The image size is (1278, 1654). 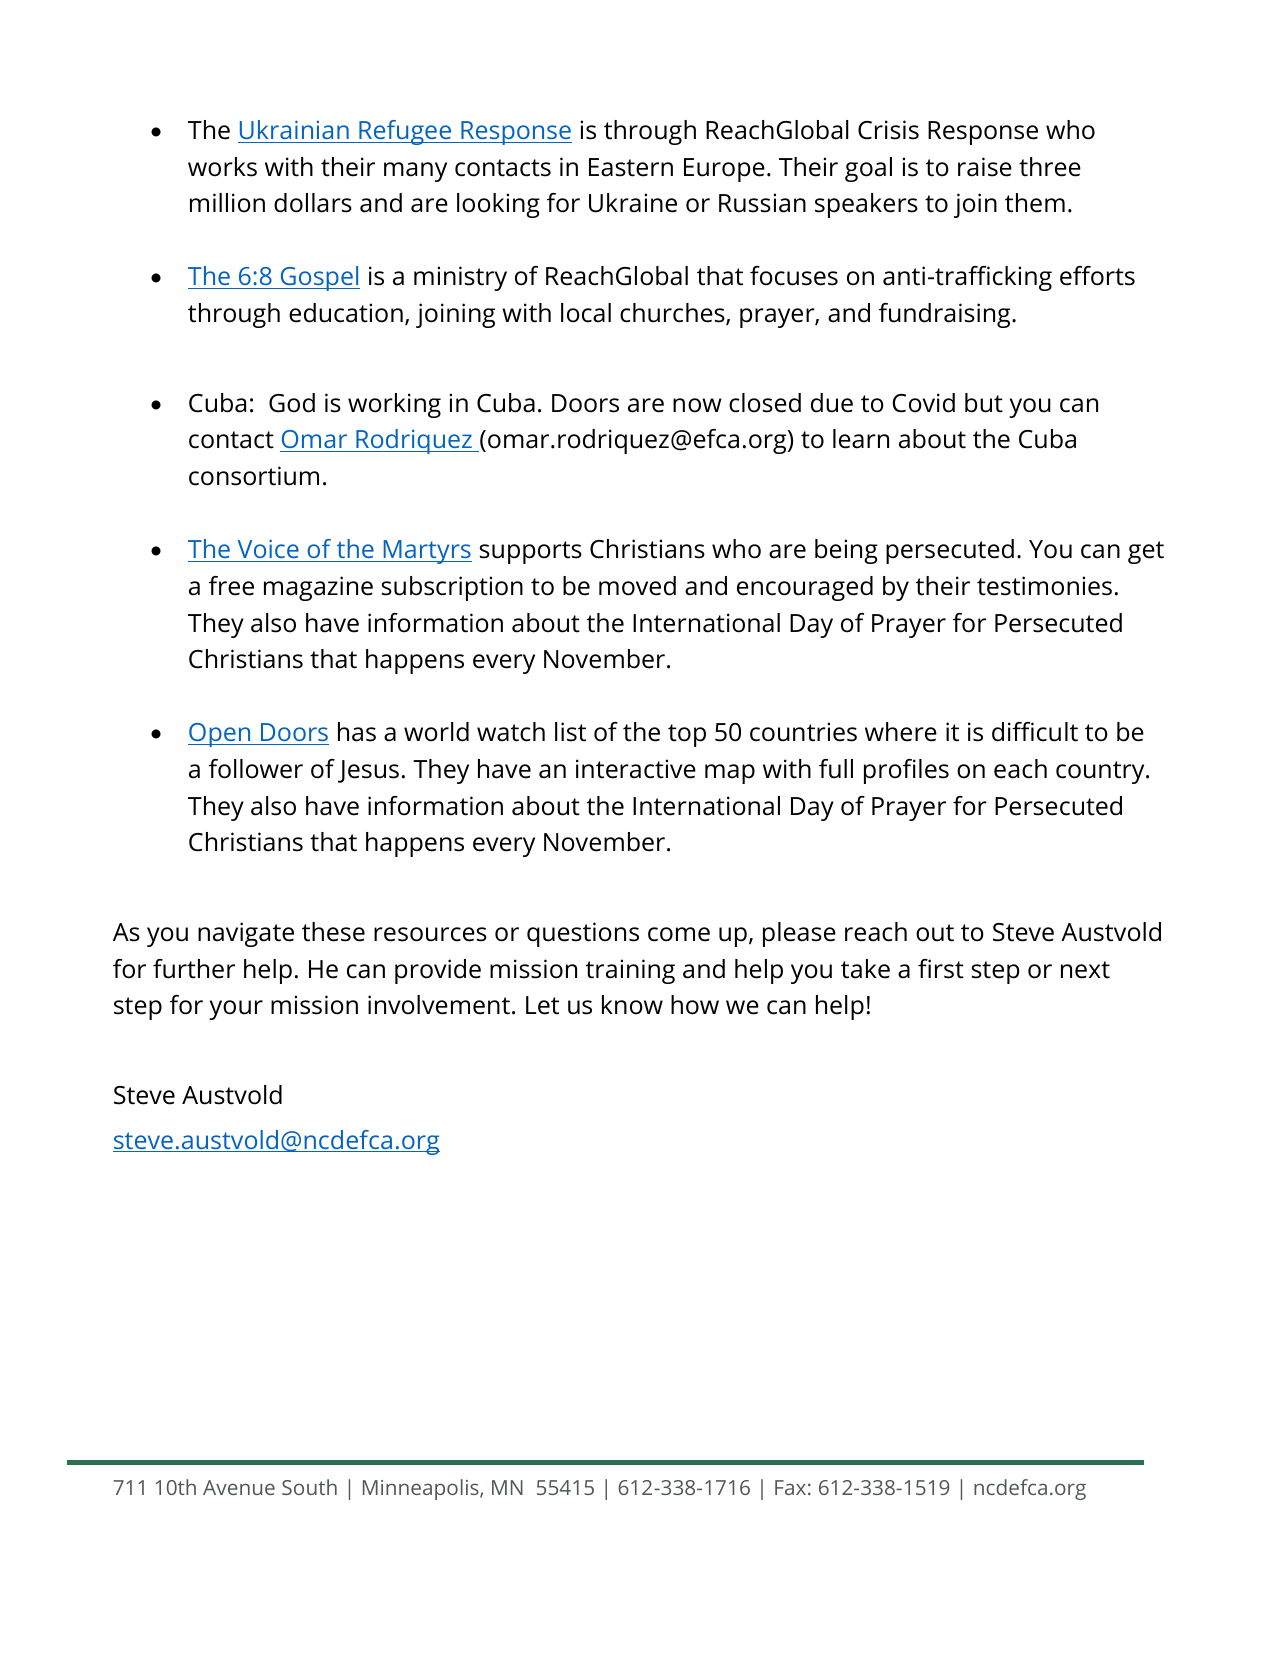 What do you see at coordinates (254, 476) in the image?
I see `consortium` at bounding box center [254, 476].
